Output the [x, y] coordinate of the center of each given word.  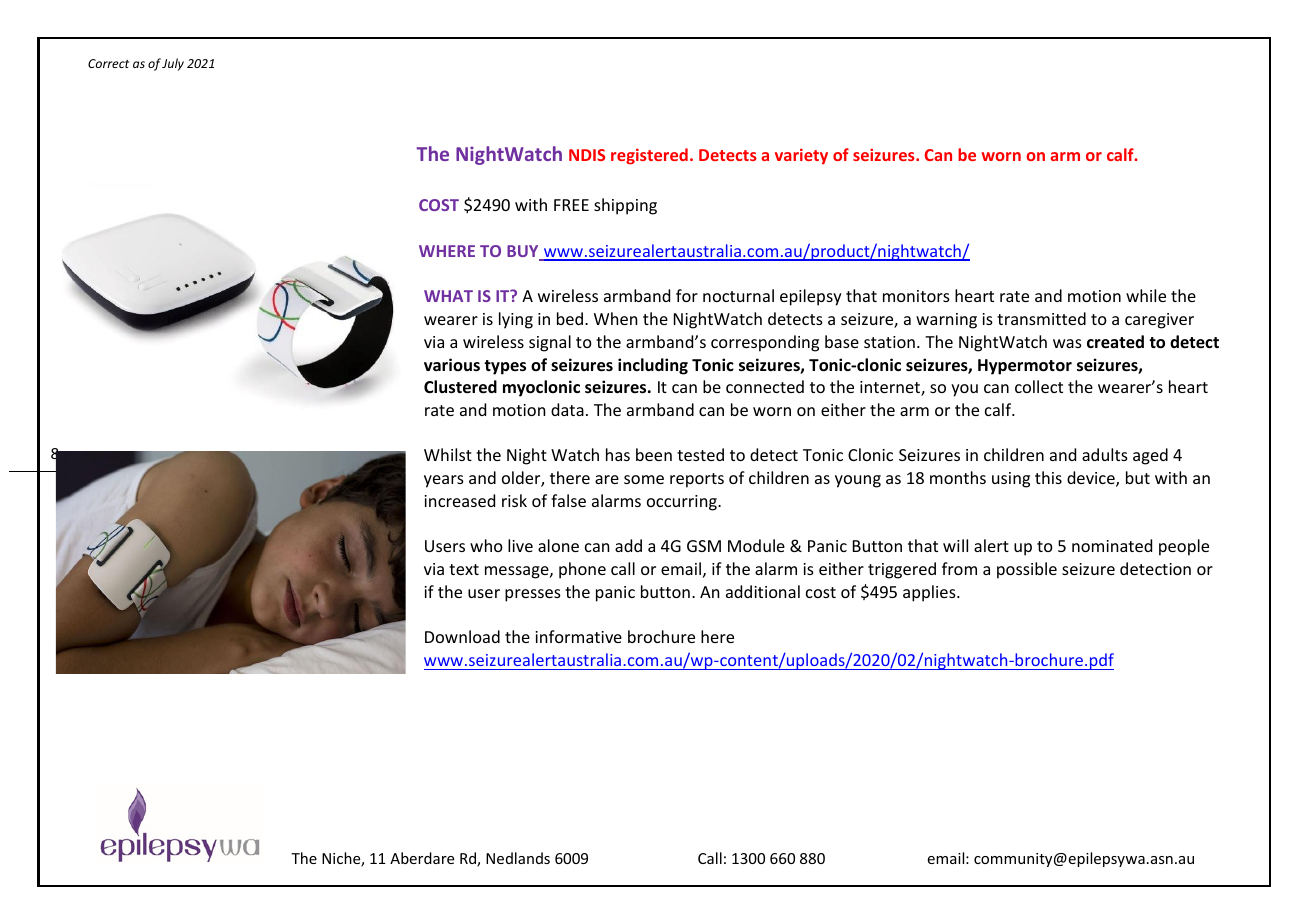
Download [462, 636]
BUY [524, 252]
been [654, 454]
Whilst [448, 454]
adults [1105, 454]
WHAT [448, 296]
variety [801, 156]
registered [649, 156]
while [1146, 295]
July [173, 64]
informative [578, 636]
